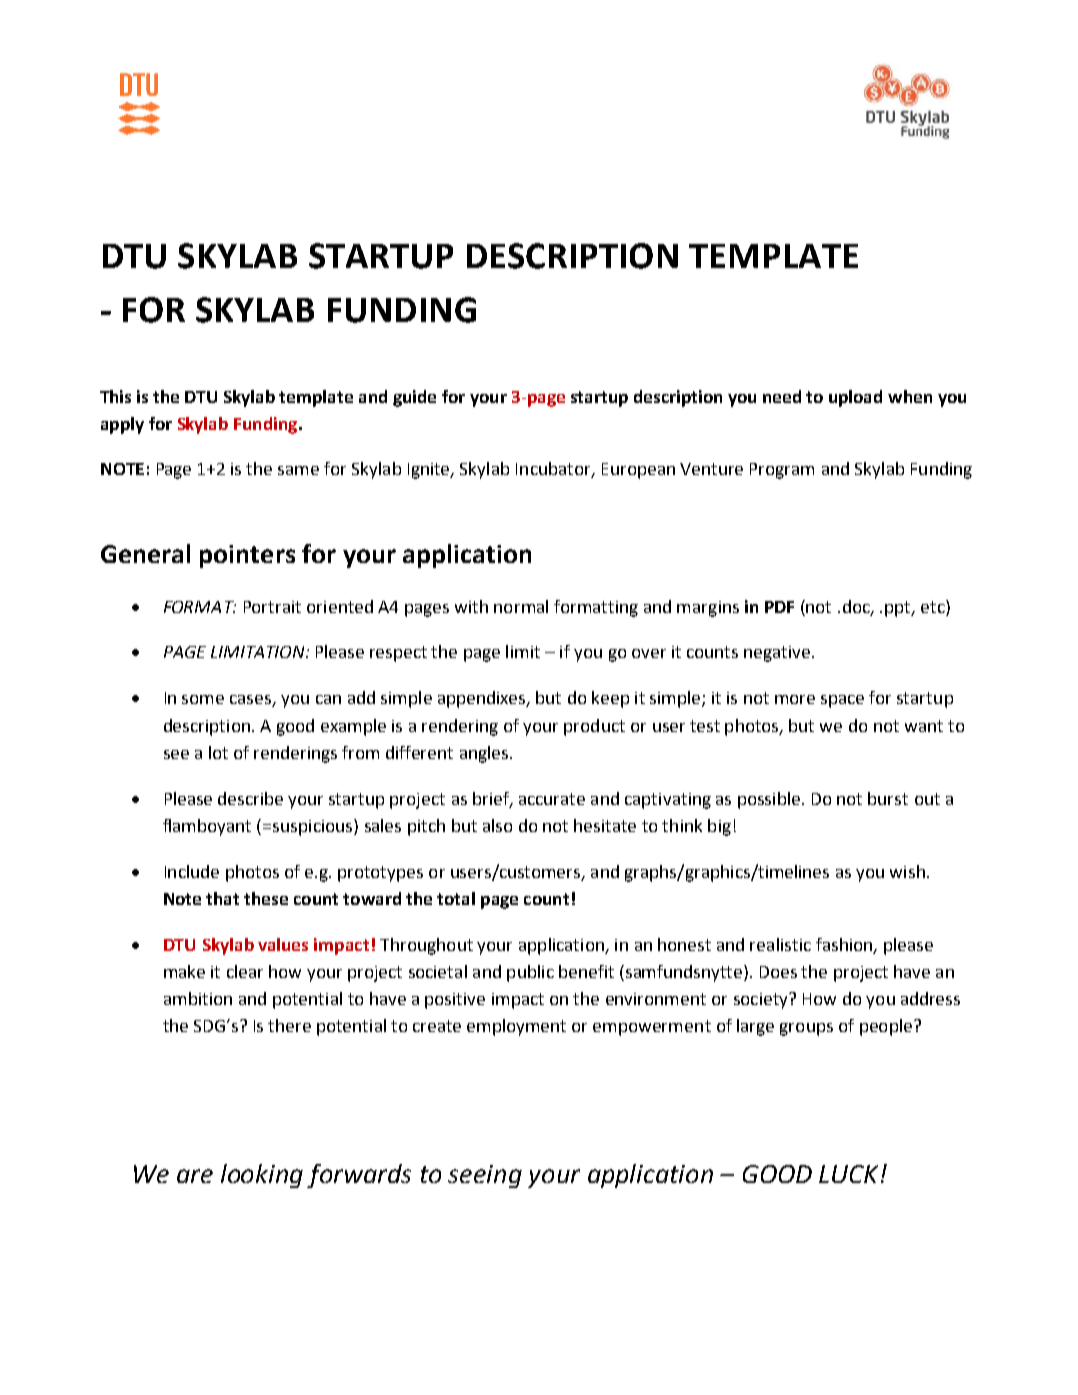 This screenshot has height=1395, width=1078. Describe the element at coordinates (855, 398) in the screenshot. I see `upload` at that location.
